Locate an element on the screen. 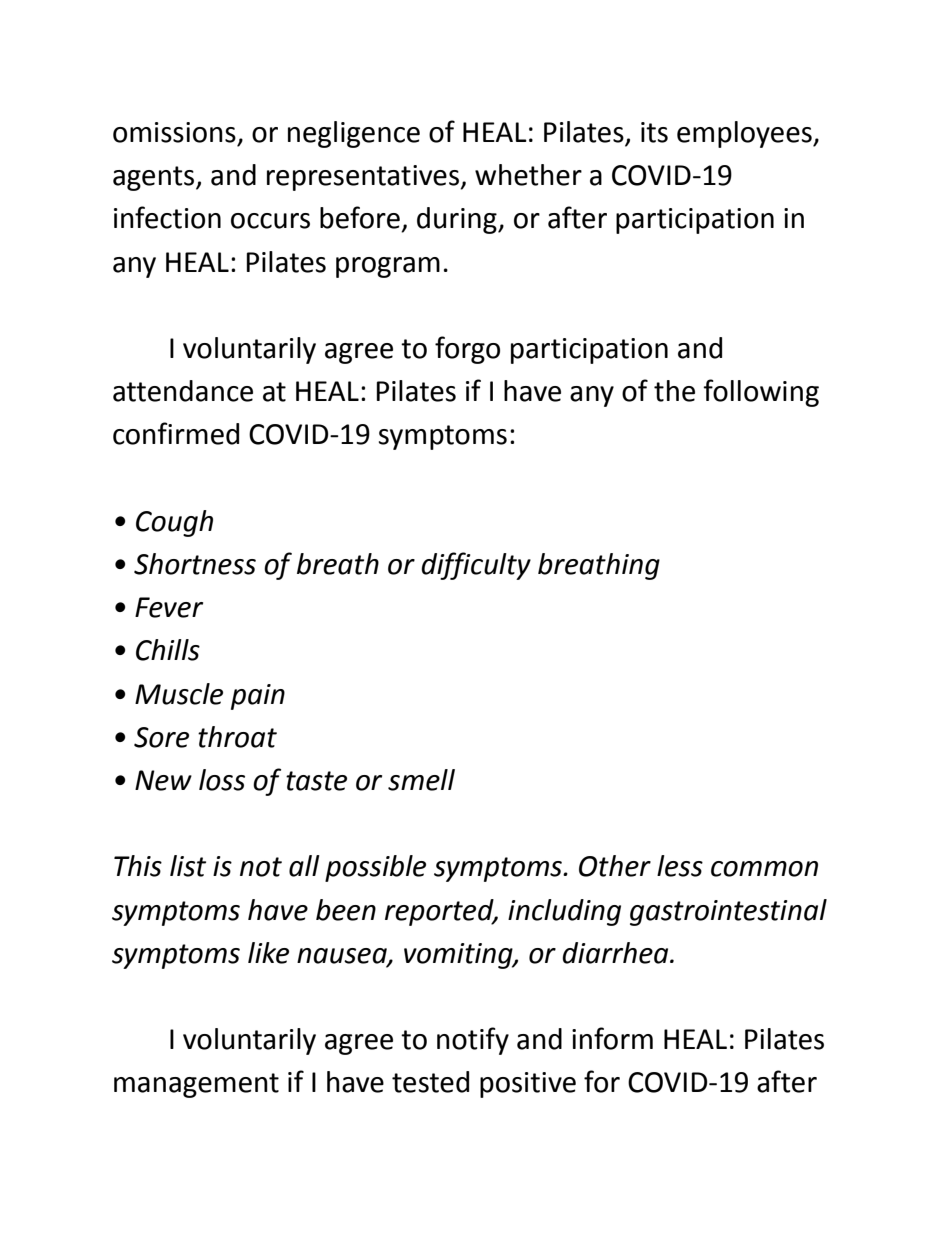 This screenshot has height=1233, width=952. its is located at coordinates (654, 132).
